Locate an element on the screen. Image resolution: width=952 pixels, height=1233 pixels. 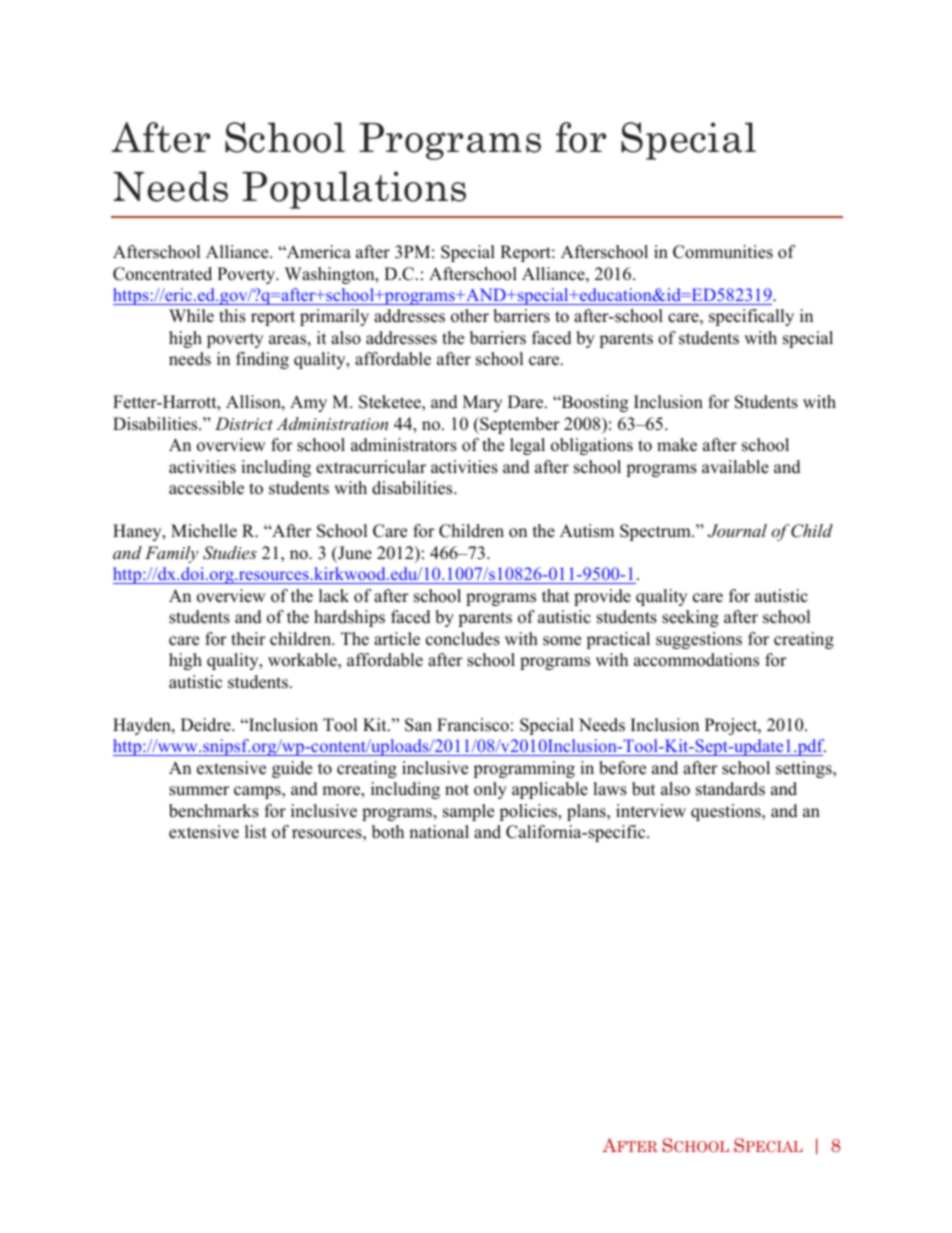
Journal is located at coordinates (737, 531).
